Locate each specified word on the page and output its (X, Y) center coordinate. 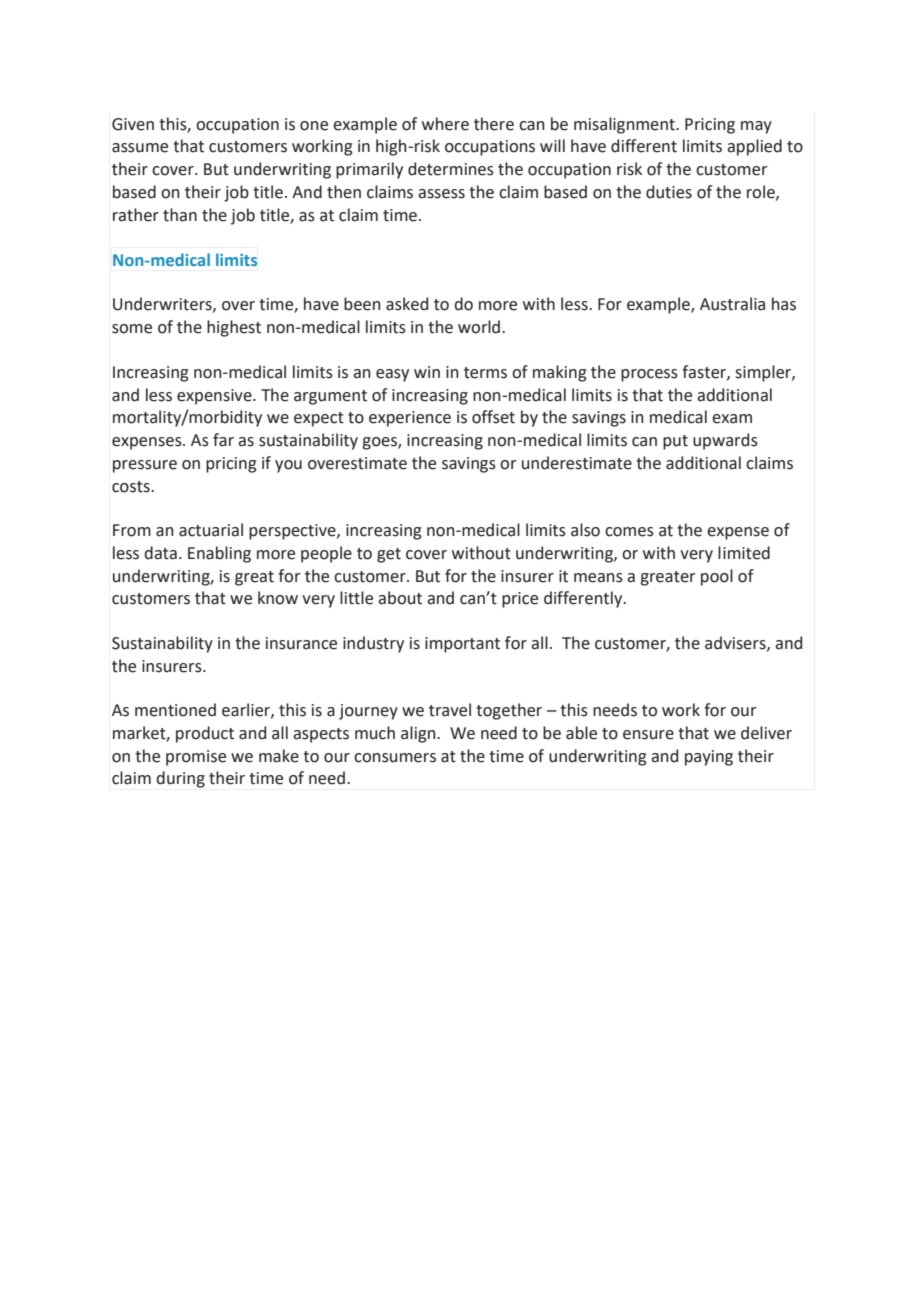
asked (407, 304)
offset (493, 417)
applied (754, 147)
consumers (395, 758)
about (400, 598)
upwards (725, 441)
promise (196, 758)
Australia (732, 304)
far (223, 440)
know (278, 598)
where (445, 124)
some (132, 329)
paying (709, 758)
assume (140, 148)
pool (717, 577)
